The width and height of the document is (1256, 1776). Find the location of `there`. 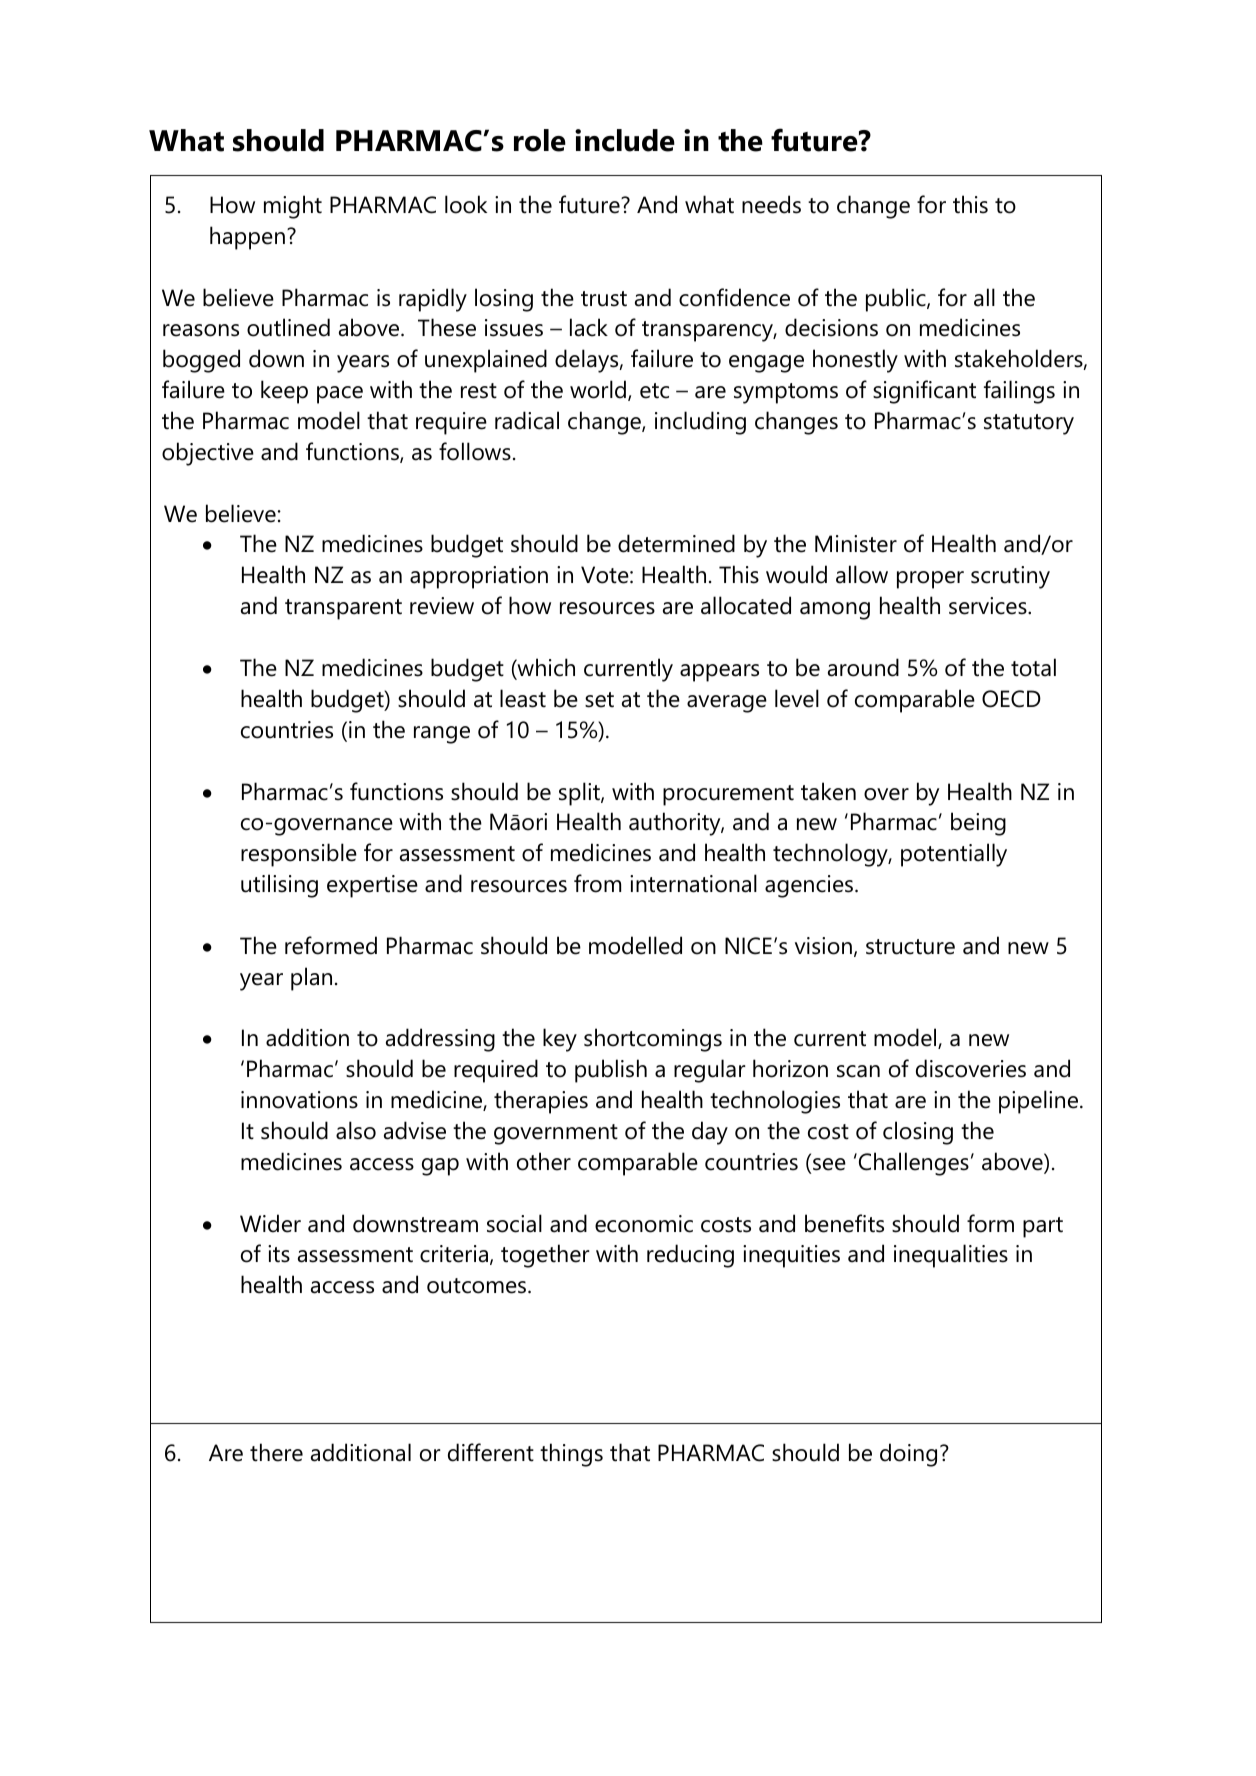

there is located at coordinates (276, 1452).
